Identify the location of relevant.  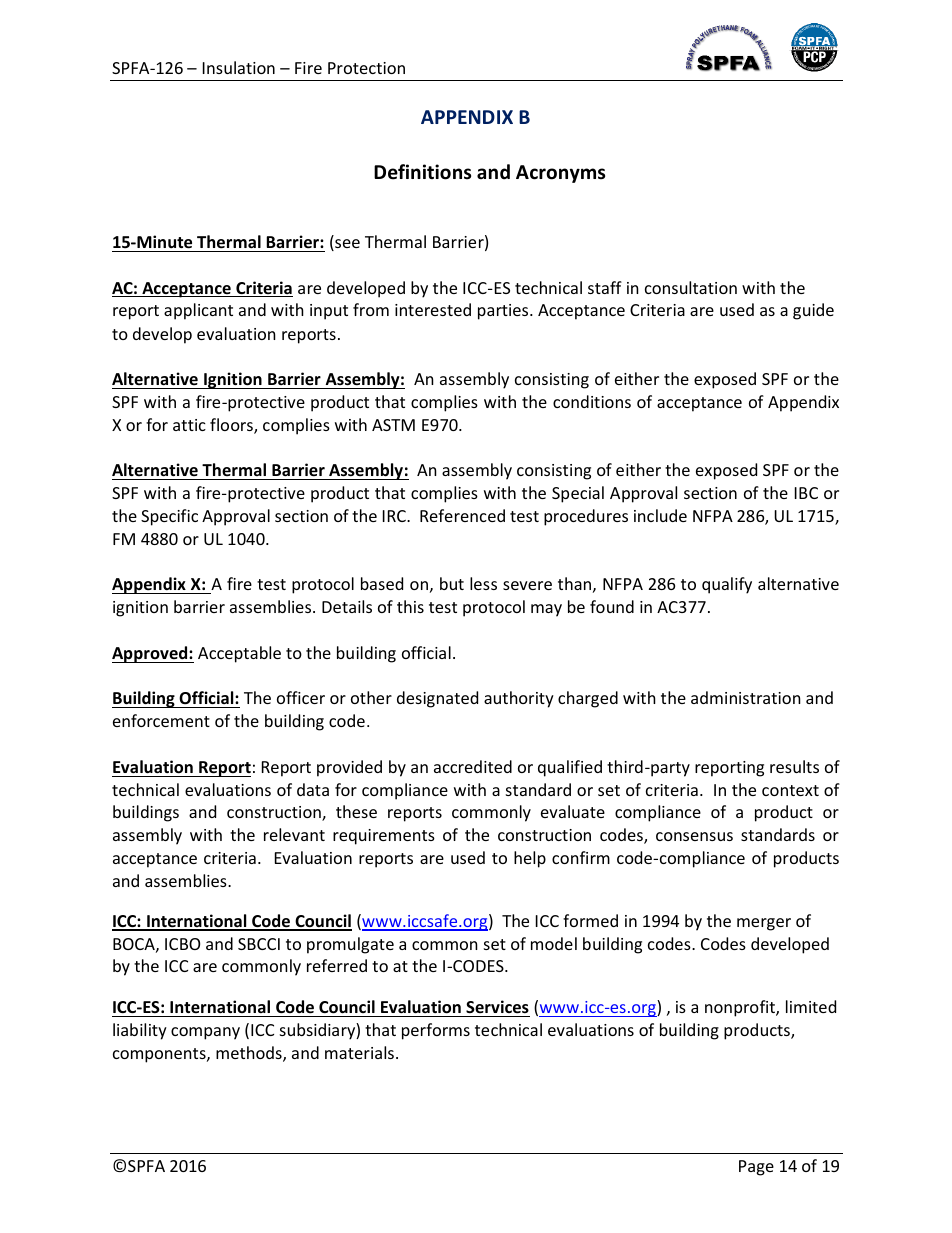
(294, 834).
